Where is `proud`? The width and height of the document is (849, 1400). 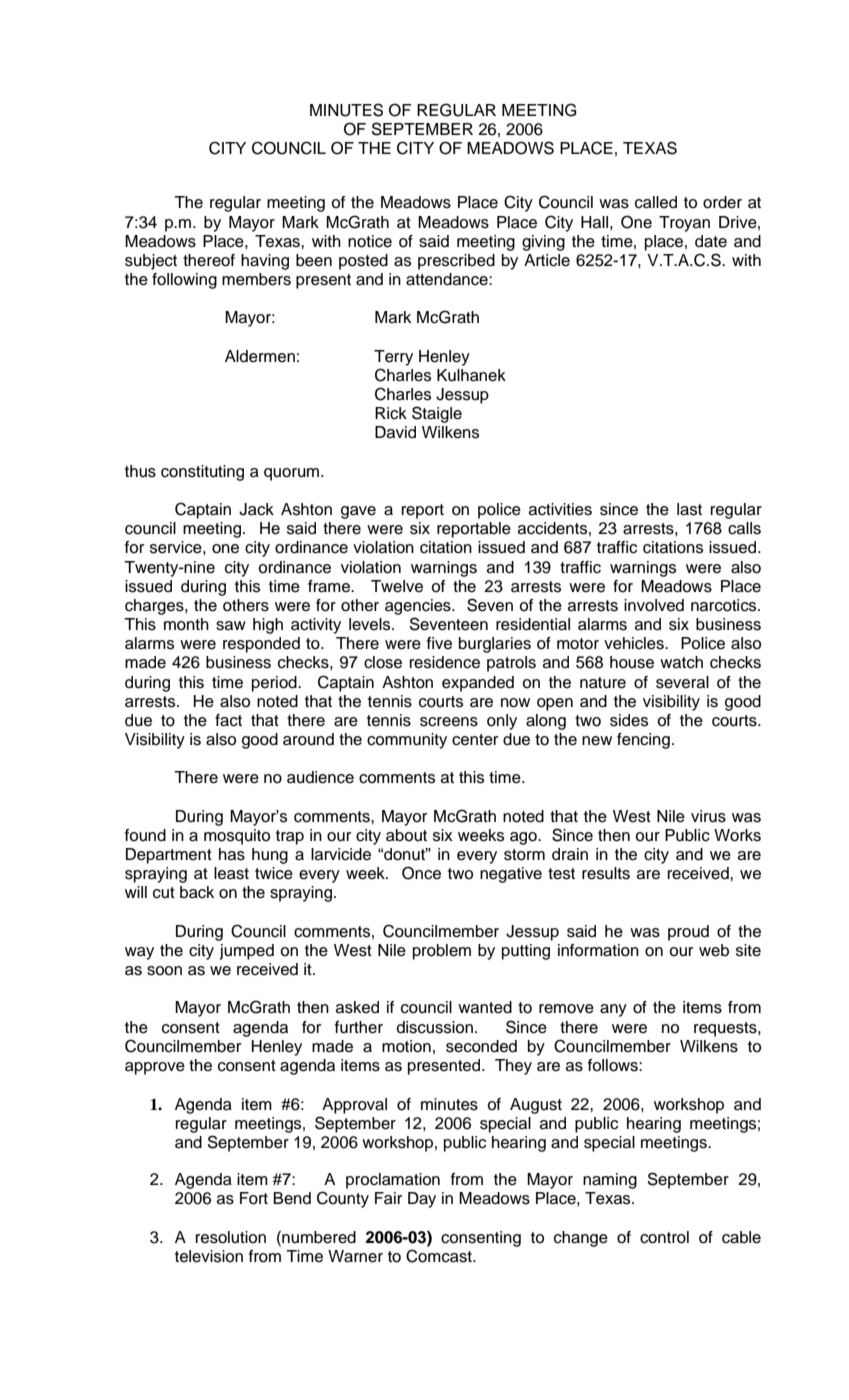 proud is located at coordinates (688, 933).
